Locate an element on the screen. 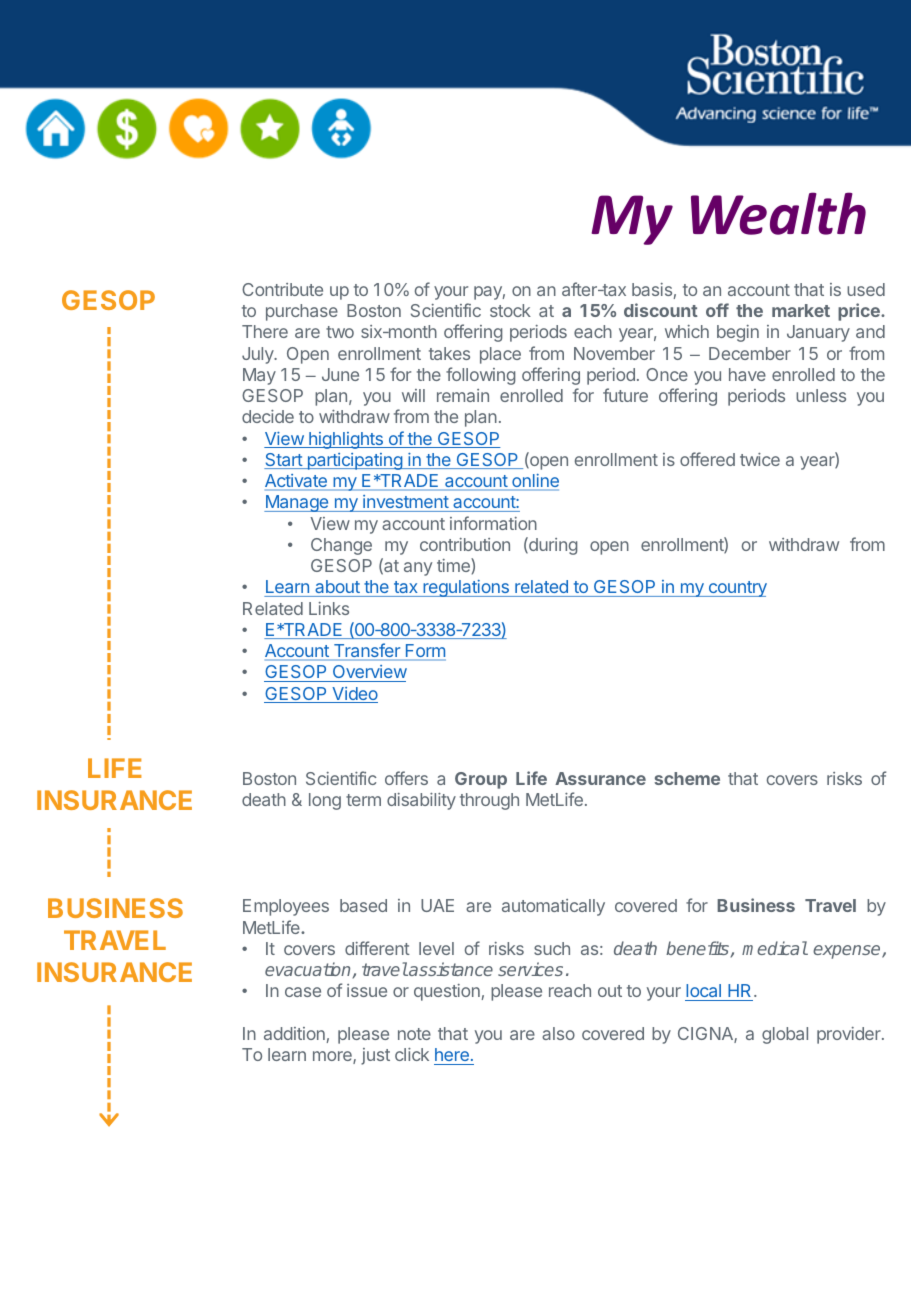  future is located at coordinates (625, 395).
